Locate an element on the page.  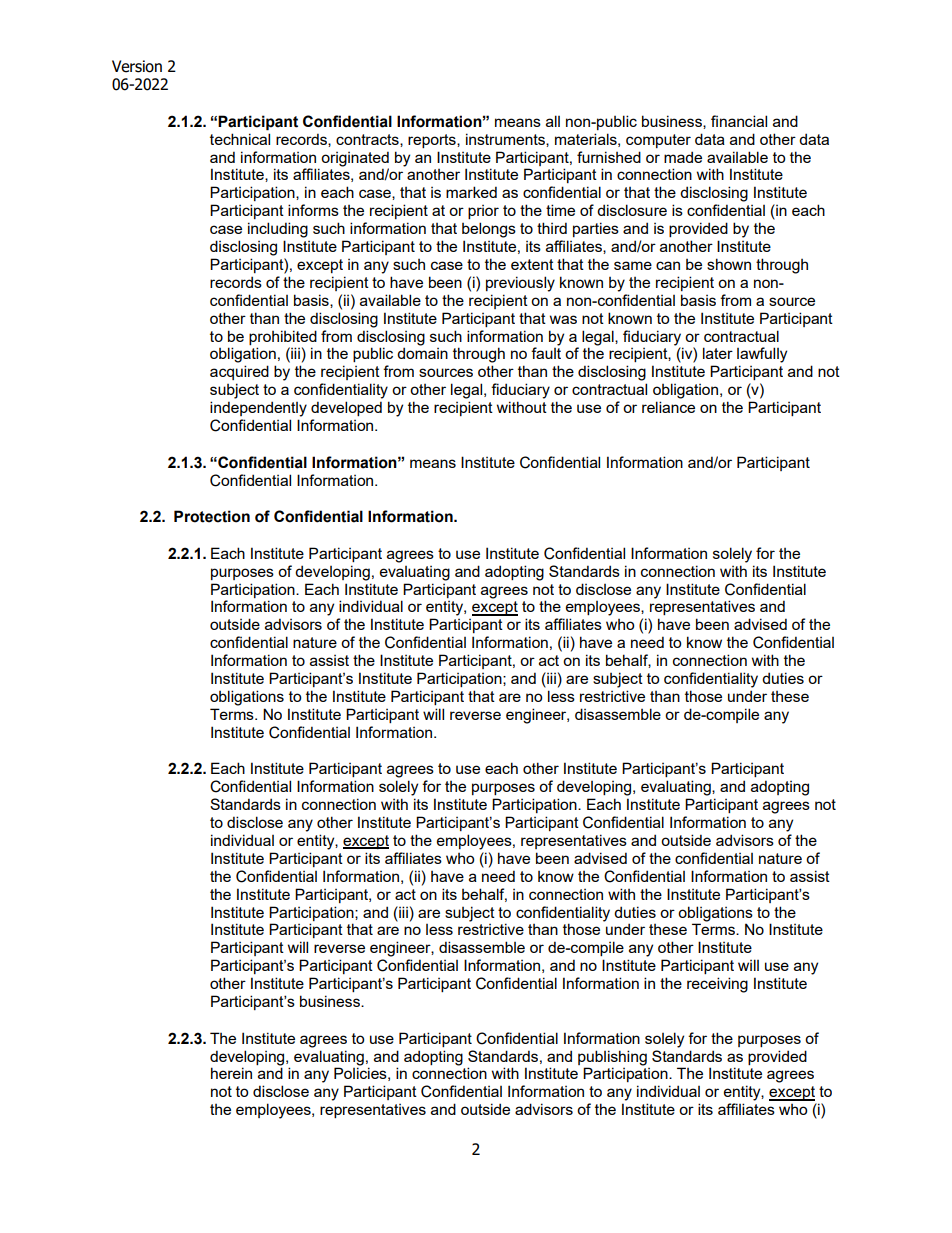
reports is located at coordinates (433, 141).
